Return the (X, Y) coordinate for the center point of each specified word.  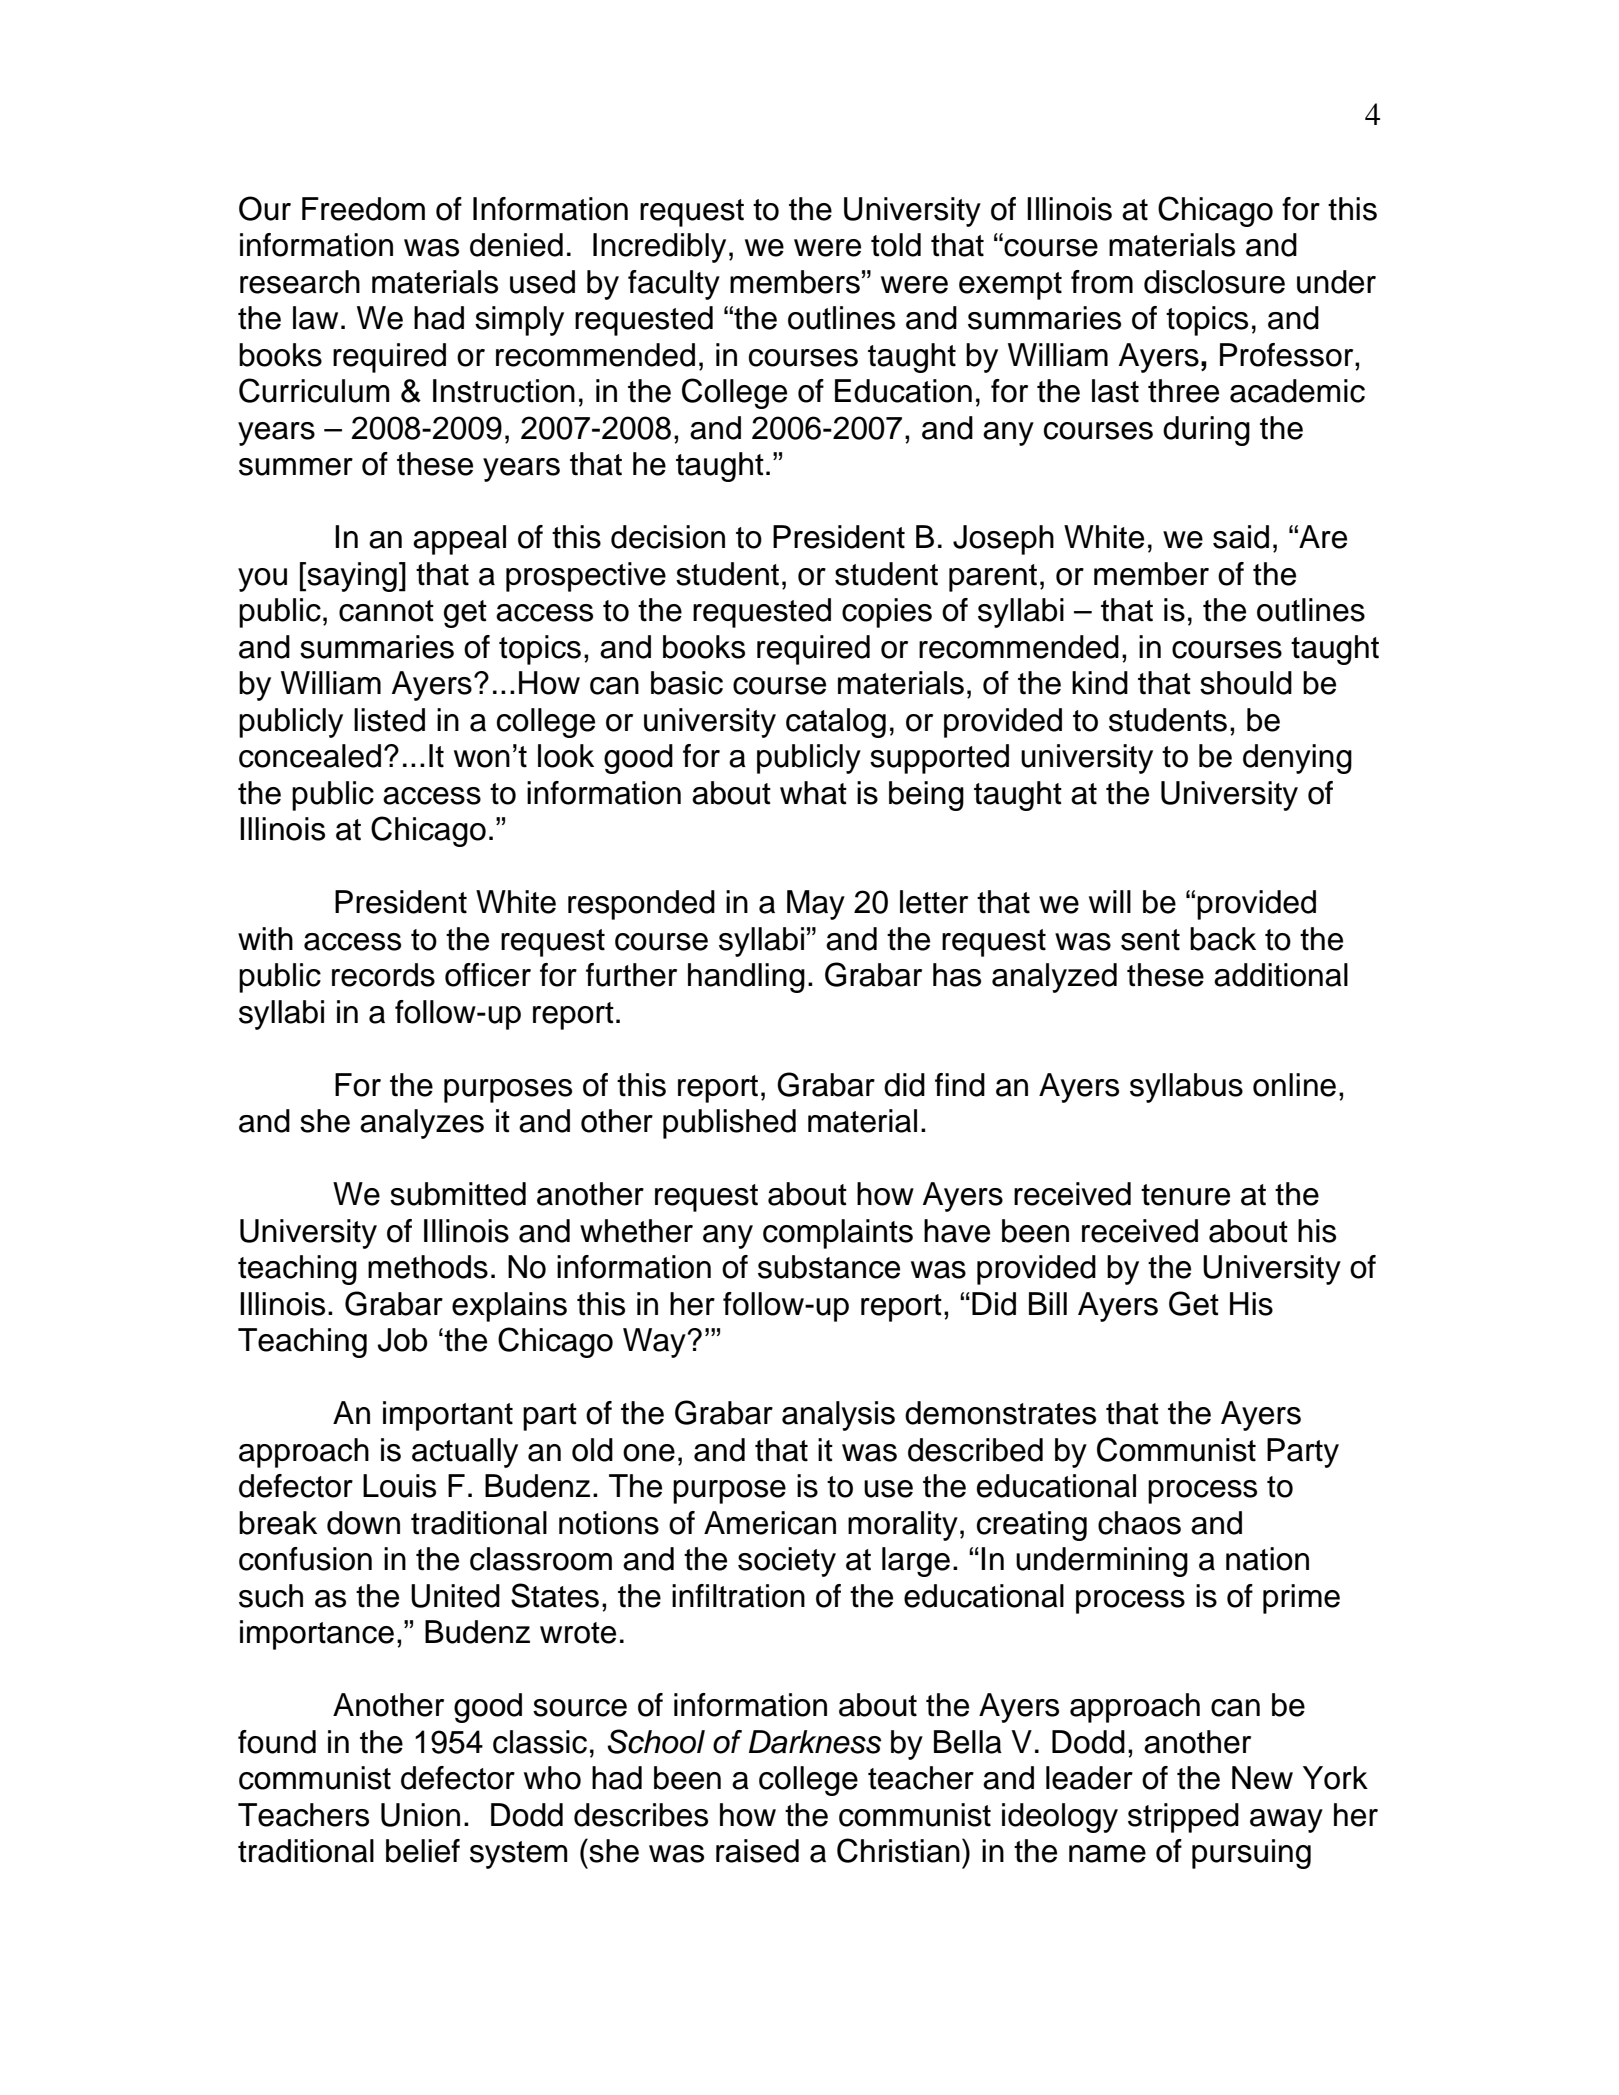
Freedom (363, 209)
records (383, 975)
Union (420, 1815)
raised (757, 1851)
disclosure (1214, 282)
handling (746, 978)
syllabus (1186, 1088)
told (896, 245)
